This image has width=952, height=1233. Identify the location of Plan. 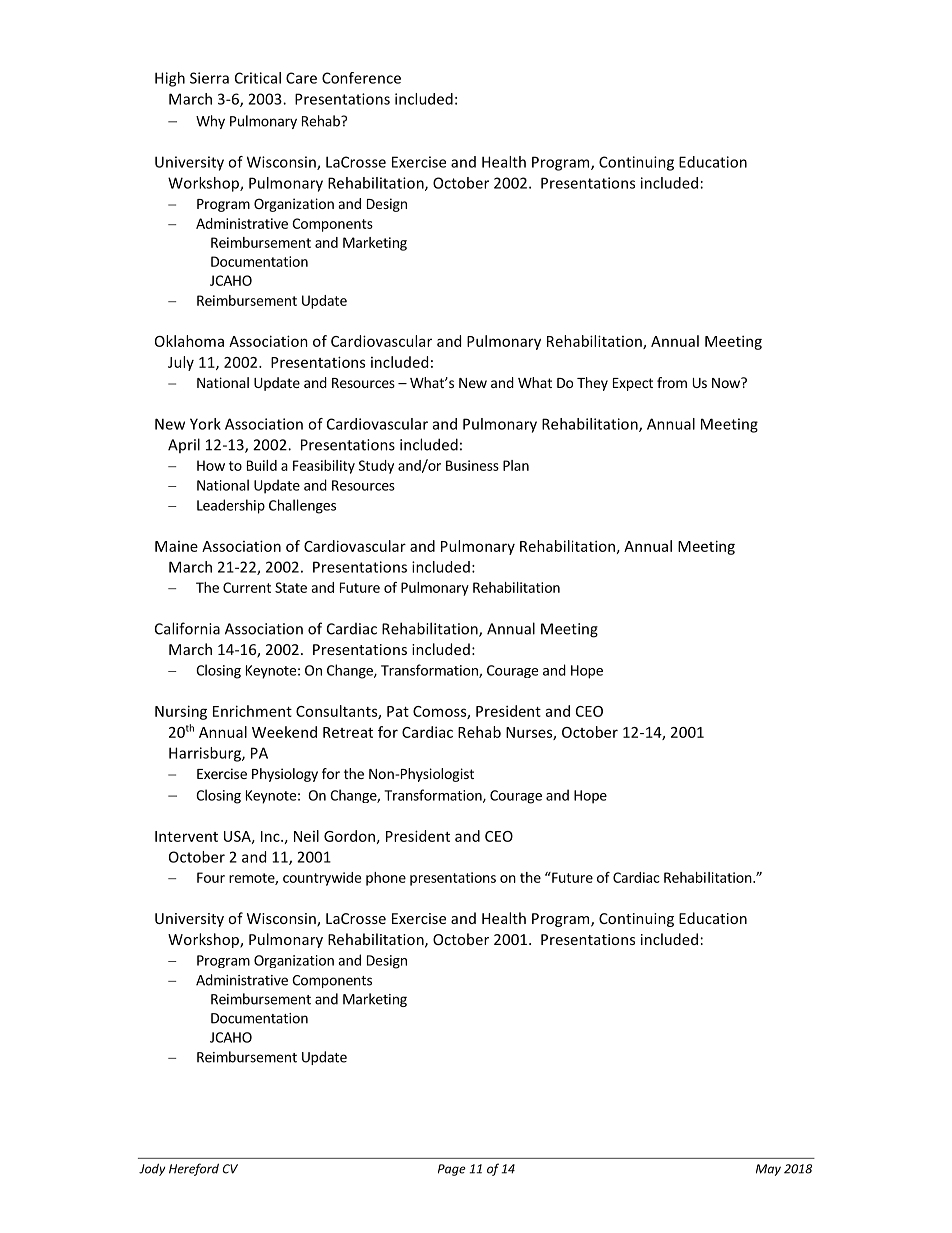
(516, 465).
